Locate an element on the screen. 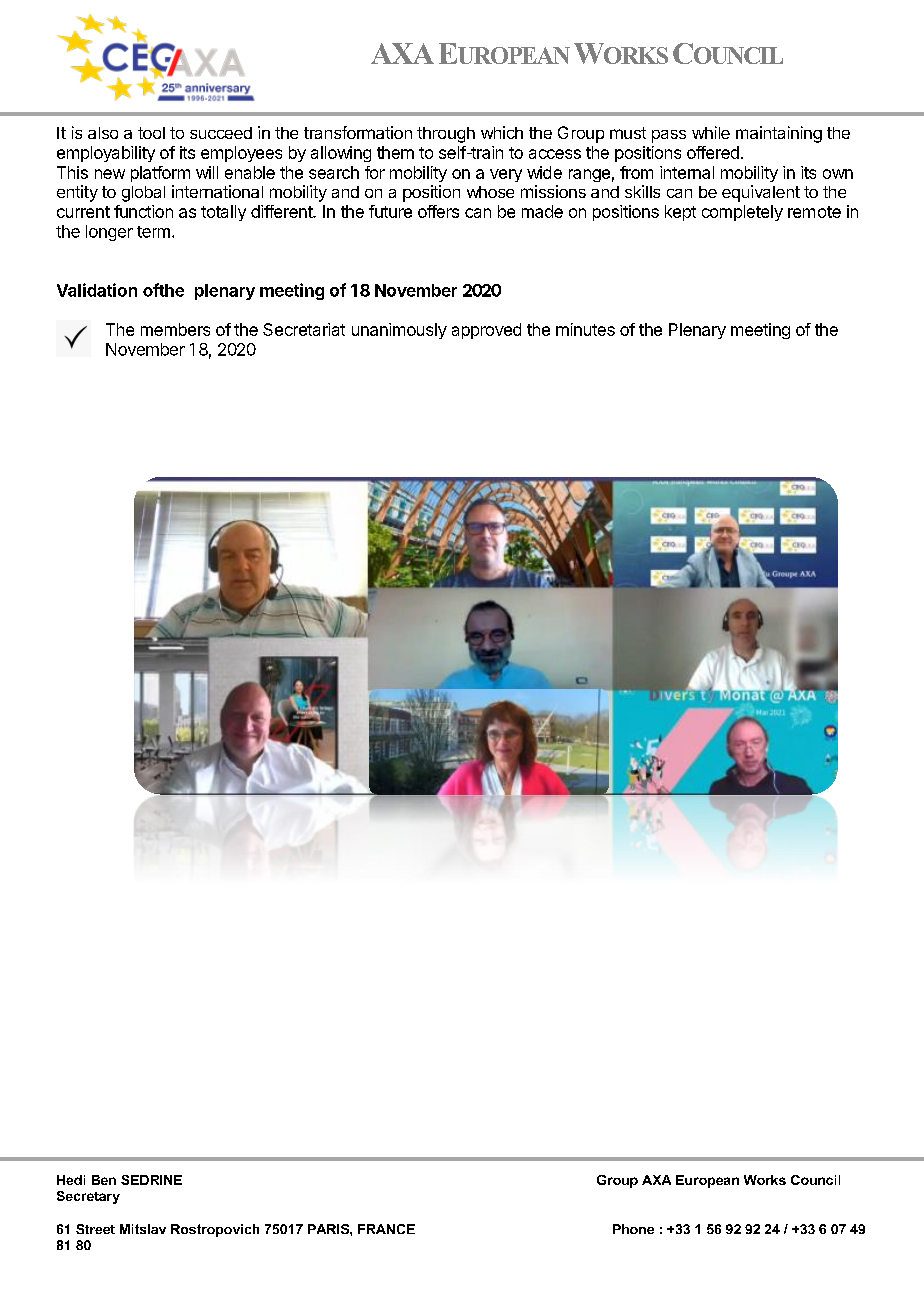 This screenshot has width=924, height=1308. through is located at coordinates (446, 135).
